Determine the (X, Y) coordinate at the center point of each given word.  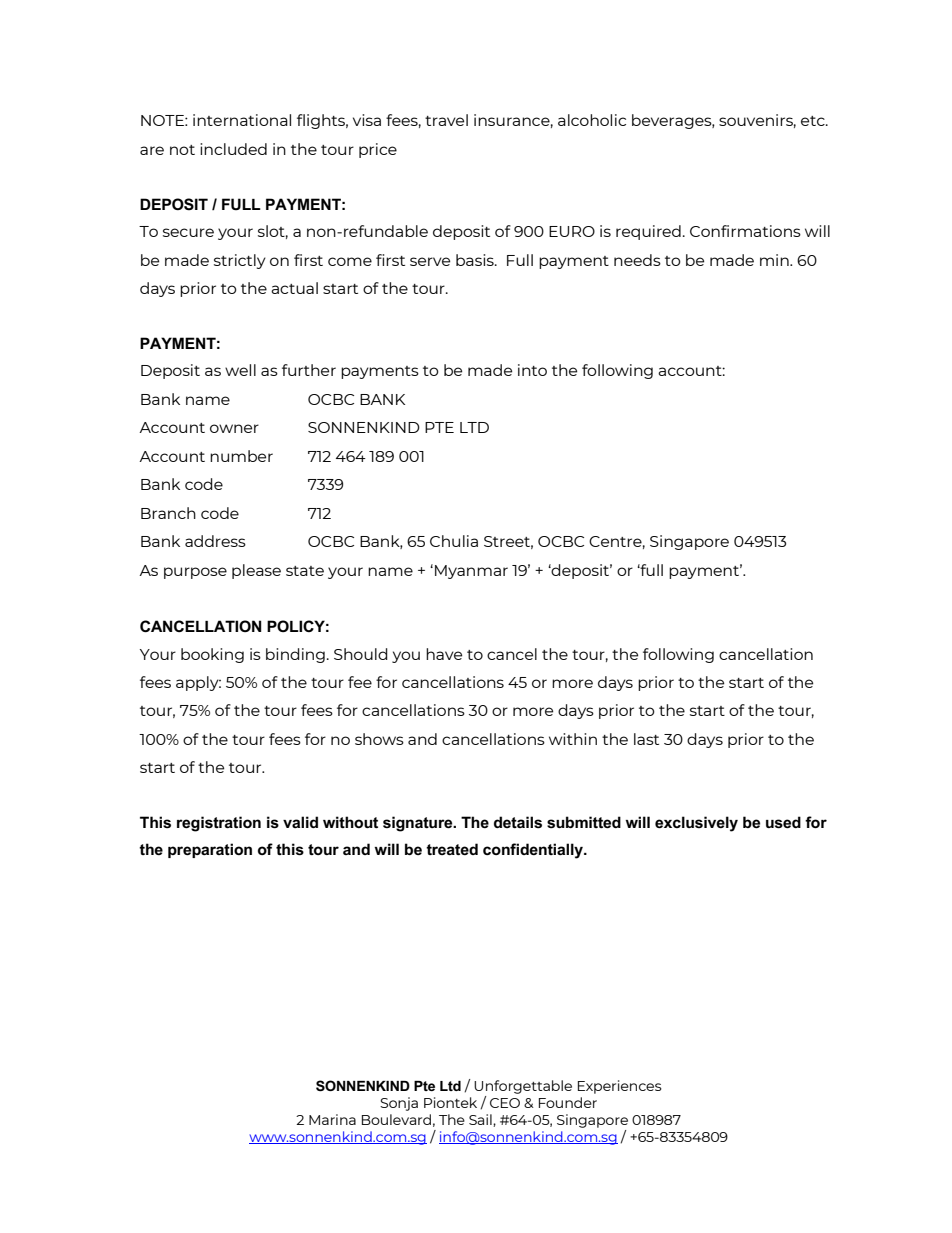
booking (212, 655)
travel (446, 120)
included (233, 149)
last (646, 739)
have (444, 654)
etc (814, 121)
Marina (332, 1119)
